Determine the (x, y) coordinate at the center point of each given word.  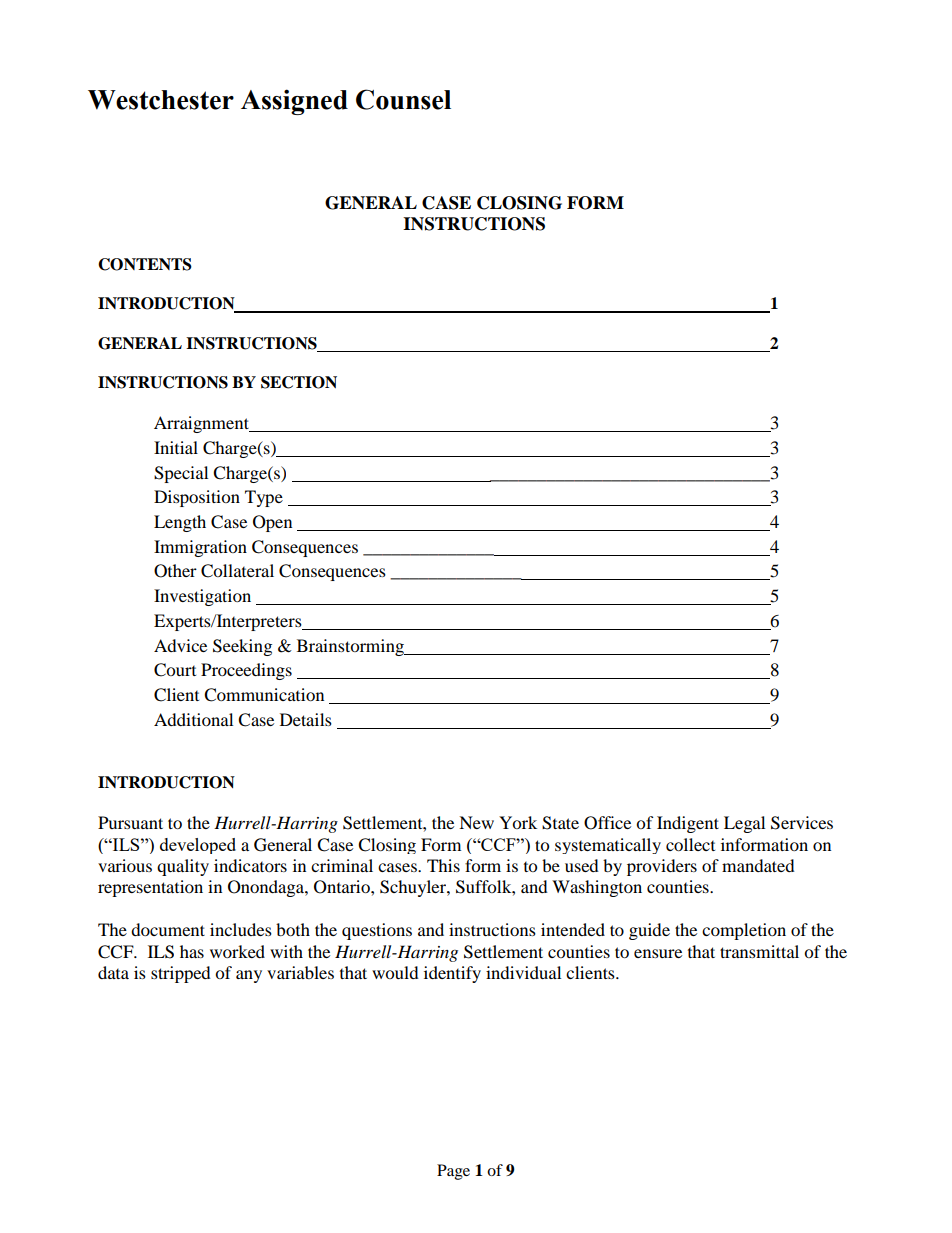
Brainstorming (351, 647)
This (443, 865)
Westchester (161, 100)
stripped (181, 974)
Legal (744, 824)
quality (183, 867)
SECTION (299, 382)
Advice (180, 645)
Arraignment (202, 424)
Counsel (403, 99)
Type (264, 498)
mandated (758, 865)
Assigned (294, 102)
